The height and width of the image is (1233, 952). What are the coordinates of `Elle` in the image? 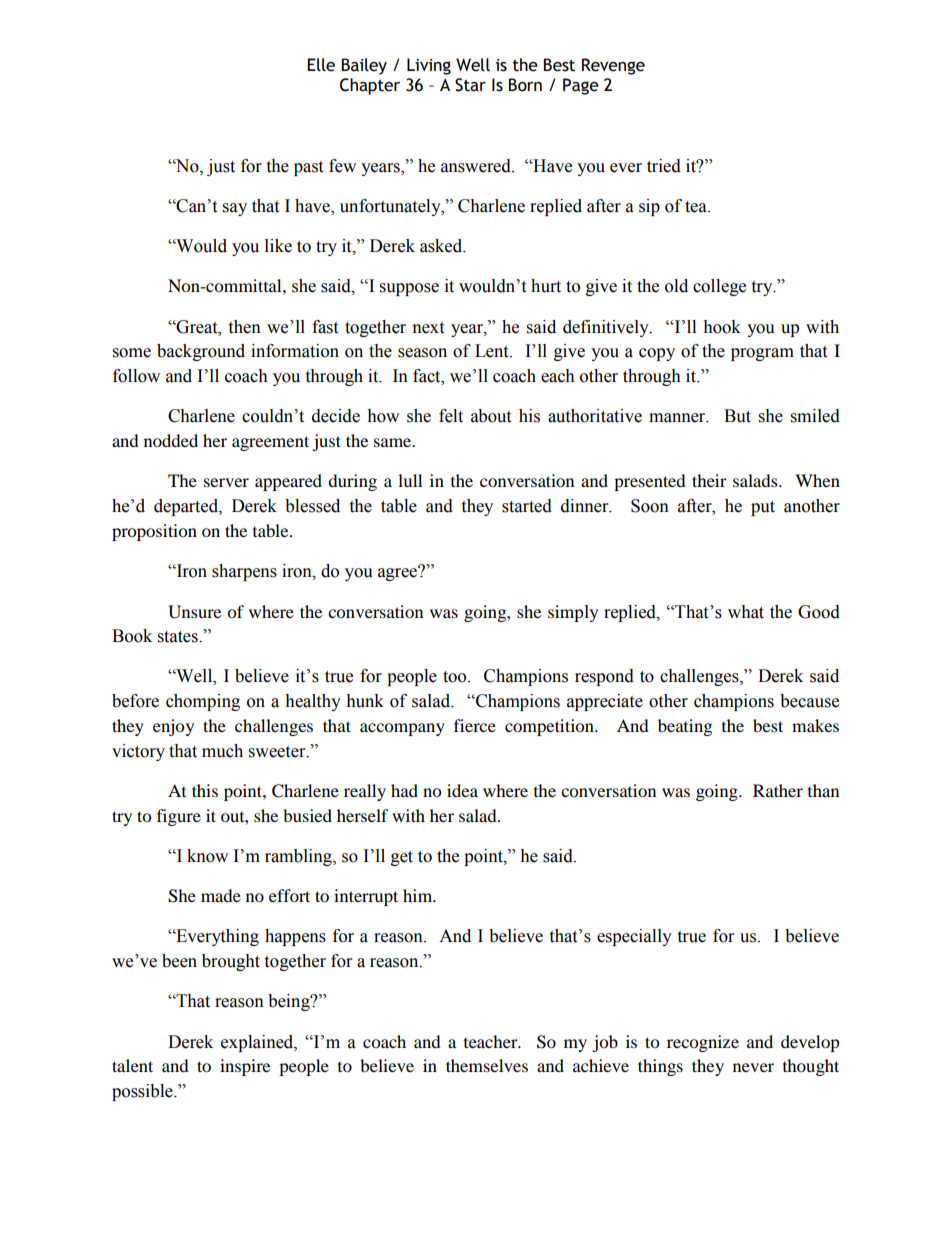 It's located at (321, 65).
